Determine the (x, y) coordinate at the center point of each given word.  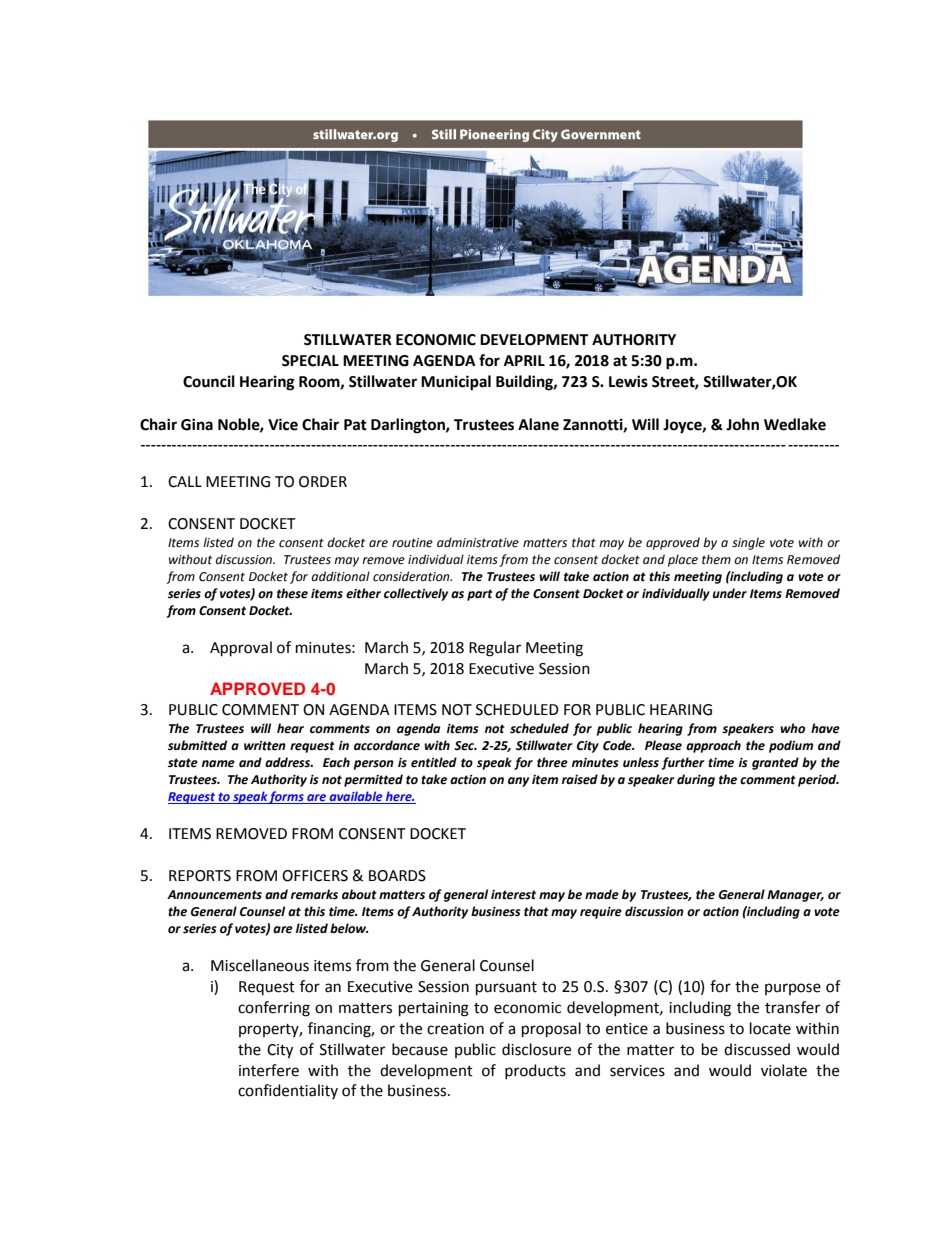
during (696, 780)
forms (287, 797)
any (518, 782)
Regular (495, 649)
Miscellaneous (260, 965)
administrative (478, 542)
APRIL (524, 360)
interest (513, 895)
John (742, 424)
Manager (795, 896)
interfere (269, 1070)
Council (209, 381)
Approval (241, 649)
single (748, 543)
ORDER (323, 482)
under (730, 593)
